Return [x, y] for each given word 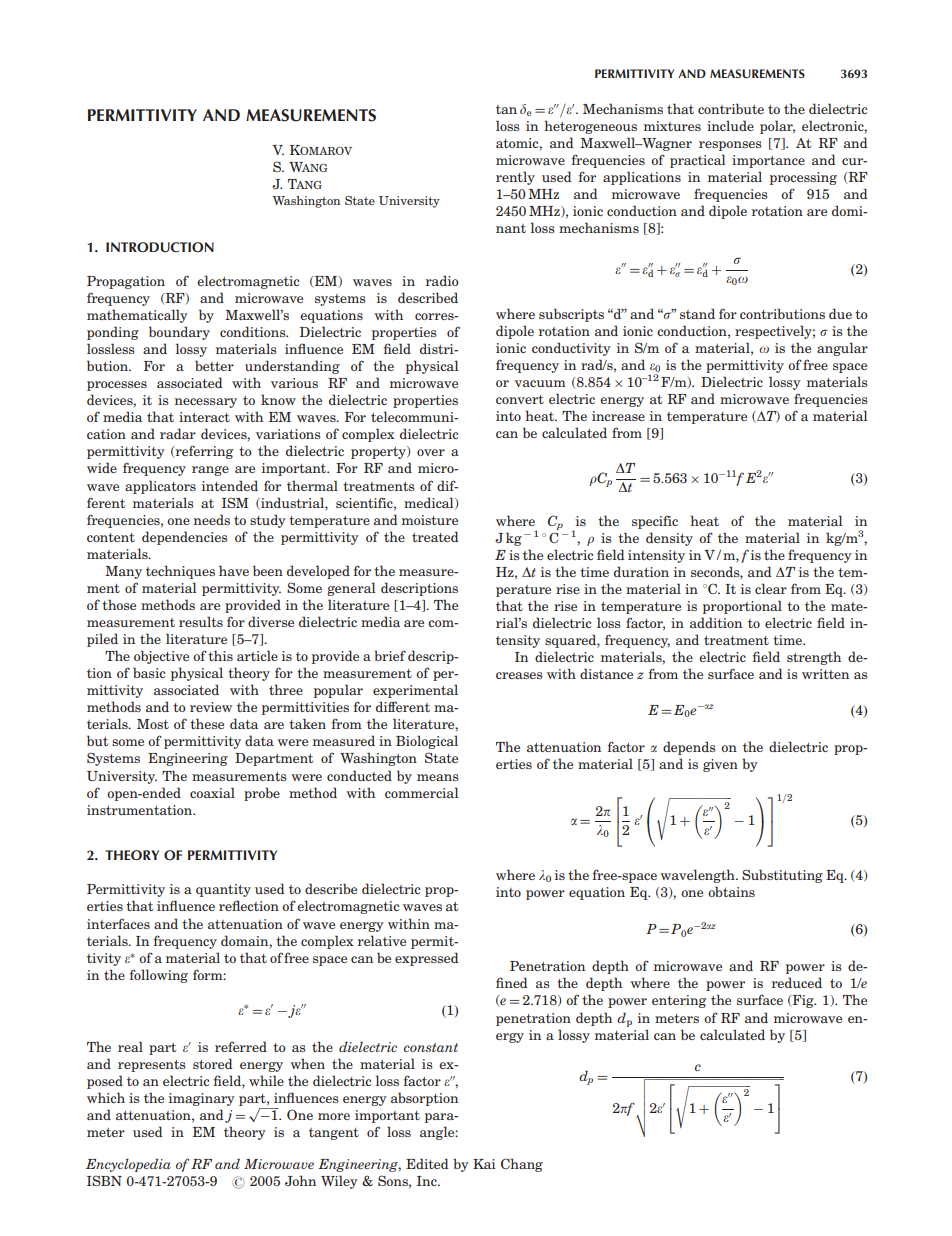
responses [730, 146]
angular [842, 349]
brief [390, 655]
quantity [223, 890]
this [220, 655]
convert [520, 399]
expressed [427, 959]
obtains [731, 891]
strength [814, 658]
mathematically [137, 316]
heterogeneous [590, 127]
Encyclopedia [128, 1165]
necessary [206, 403]
